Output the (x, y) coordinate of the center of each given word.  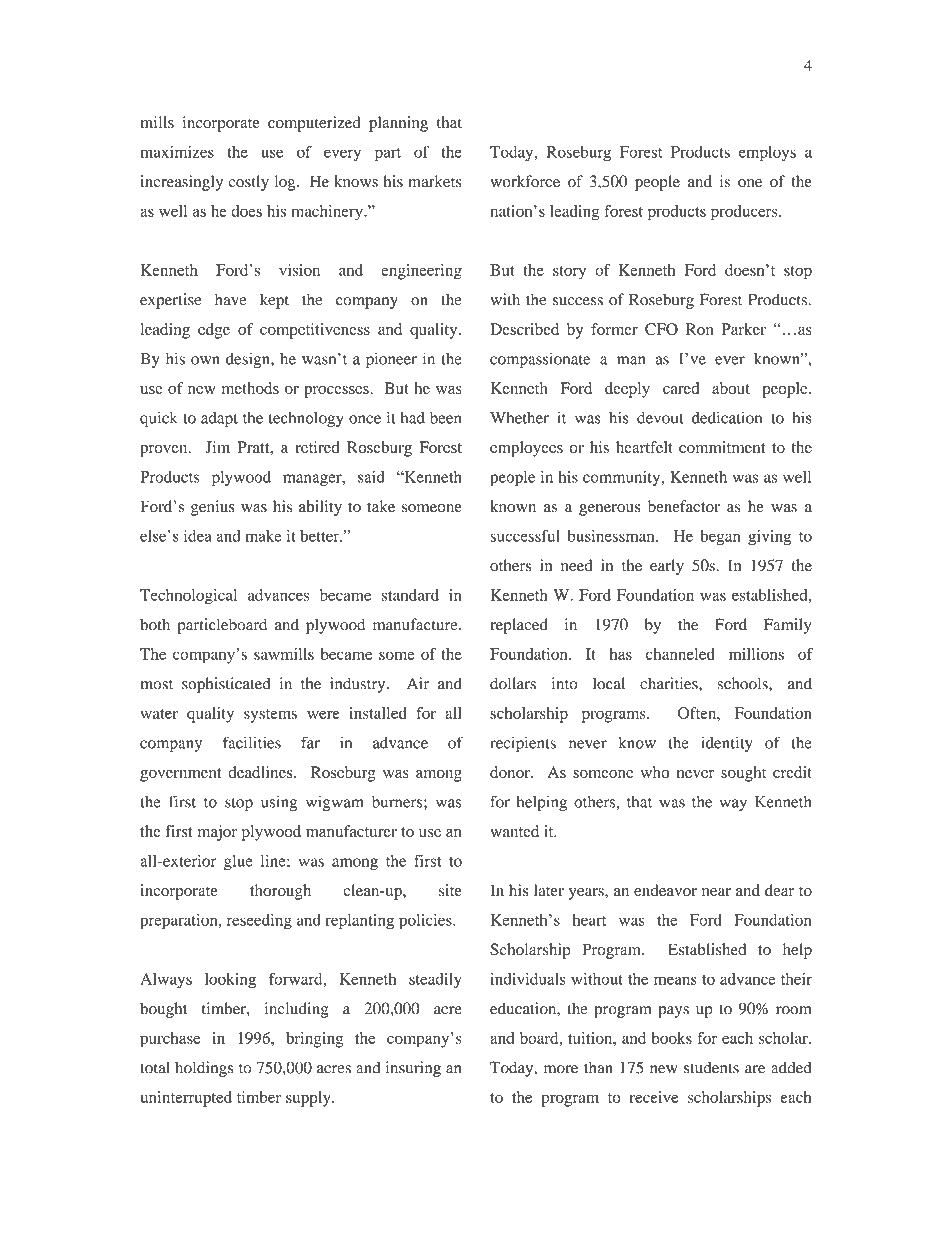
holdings (204, 1069)
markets (435, 181)
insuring (413, 1069)
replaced (519, 626)
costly (248, 183)
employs (767, 154)
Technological (188, 597)
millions (756, 654)
